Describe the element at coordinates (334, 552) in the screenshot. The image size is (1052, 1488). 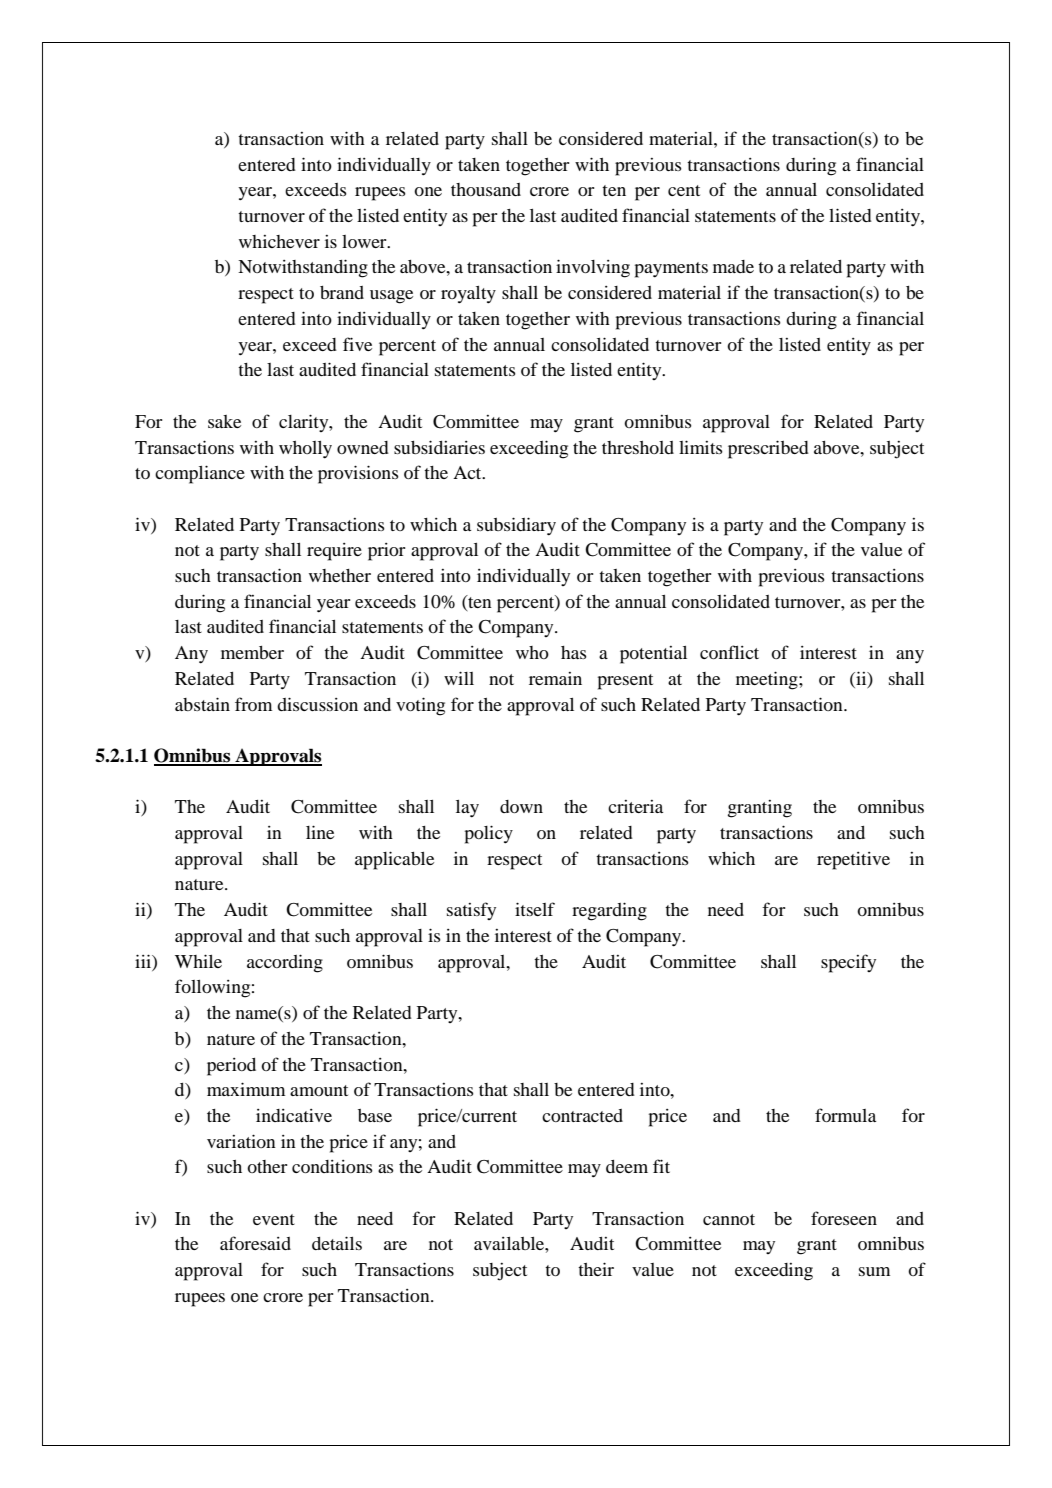
I see `require` at that location.
